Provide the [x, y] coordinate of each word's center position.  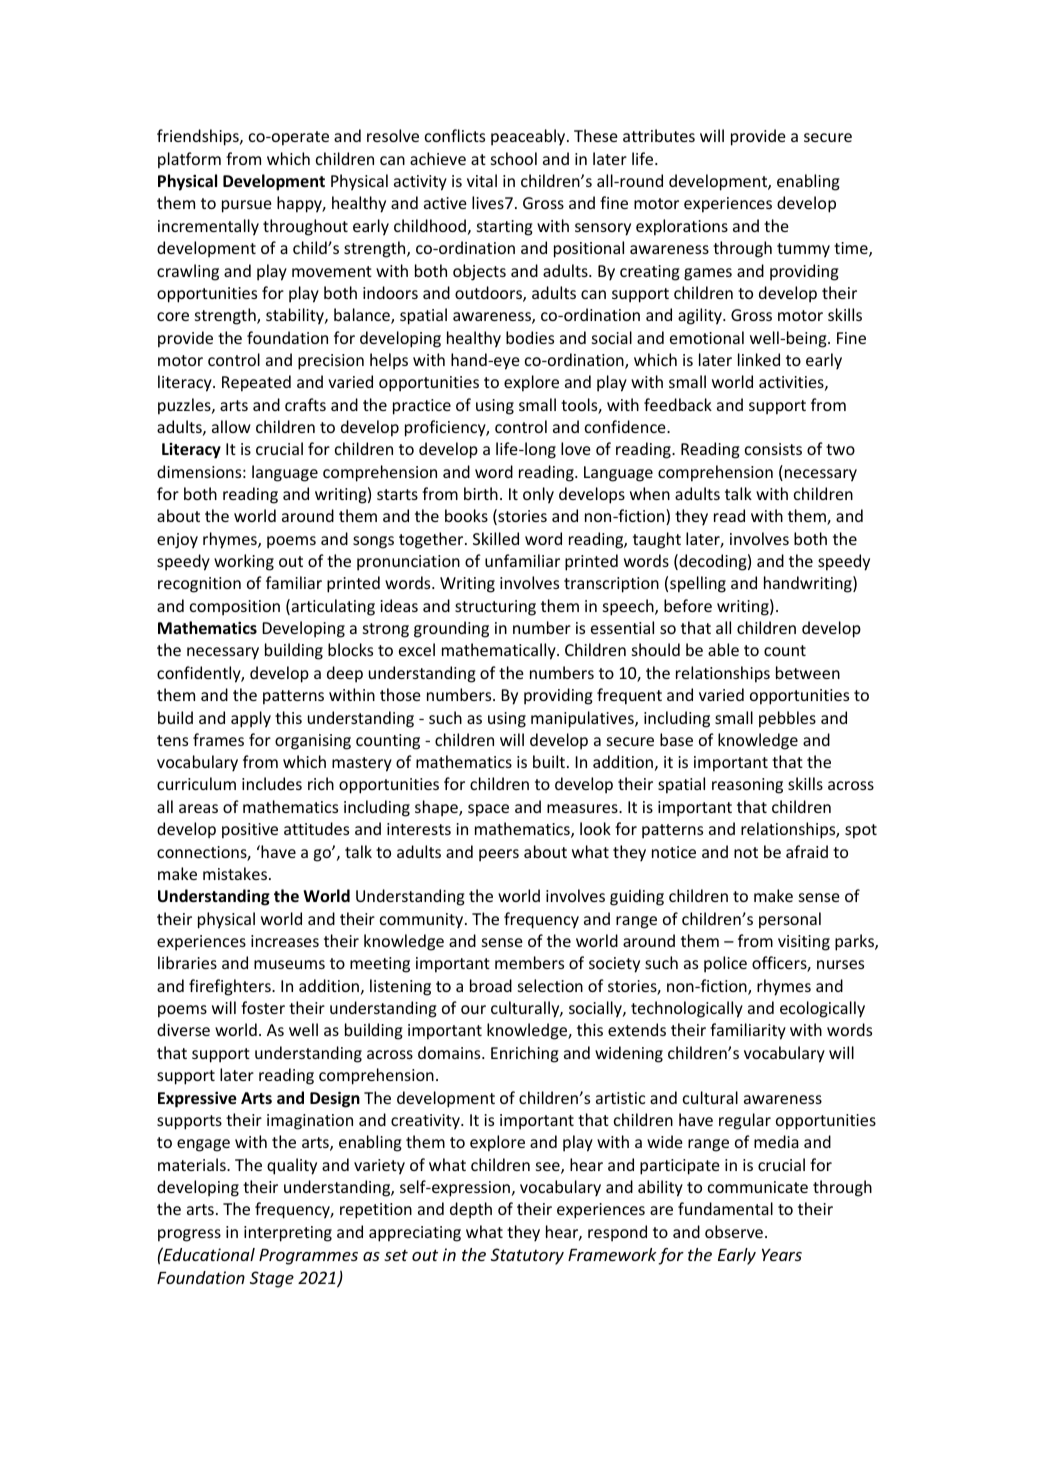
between [808, 672]
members [529, 962]
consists [773, 449]
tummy [803, 250]
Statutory [527, 1256]
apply [251, 719]
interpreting [288, 1234]
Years [782, 1254]
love [576, 448]
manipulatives [583, 719]
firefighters [231, 987]
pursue [247, 206]
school [514, 158]
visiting [804, 943]
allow [231, 426]
